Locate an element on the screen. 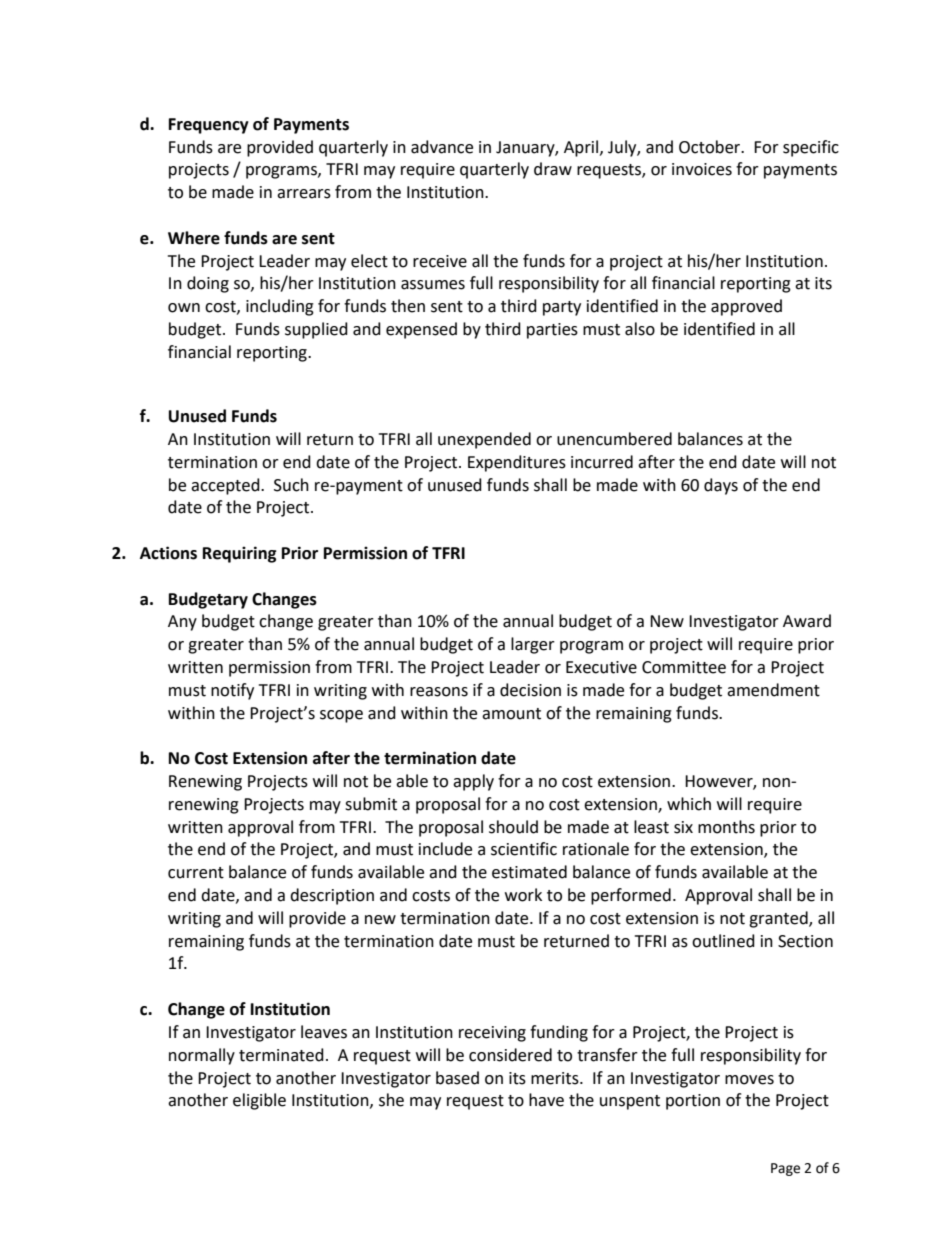  Expenditures is located at coordinates (517, 463).
